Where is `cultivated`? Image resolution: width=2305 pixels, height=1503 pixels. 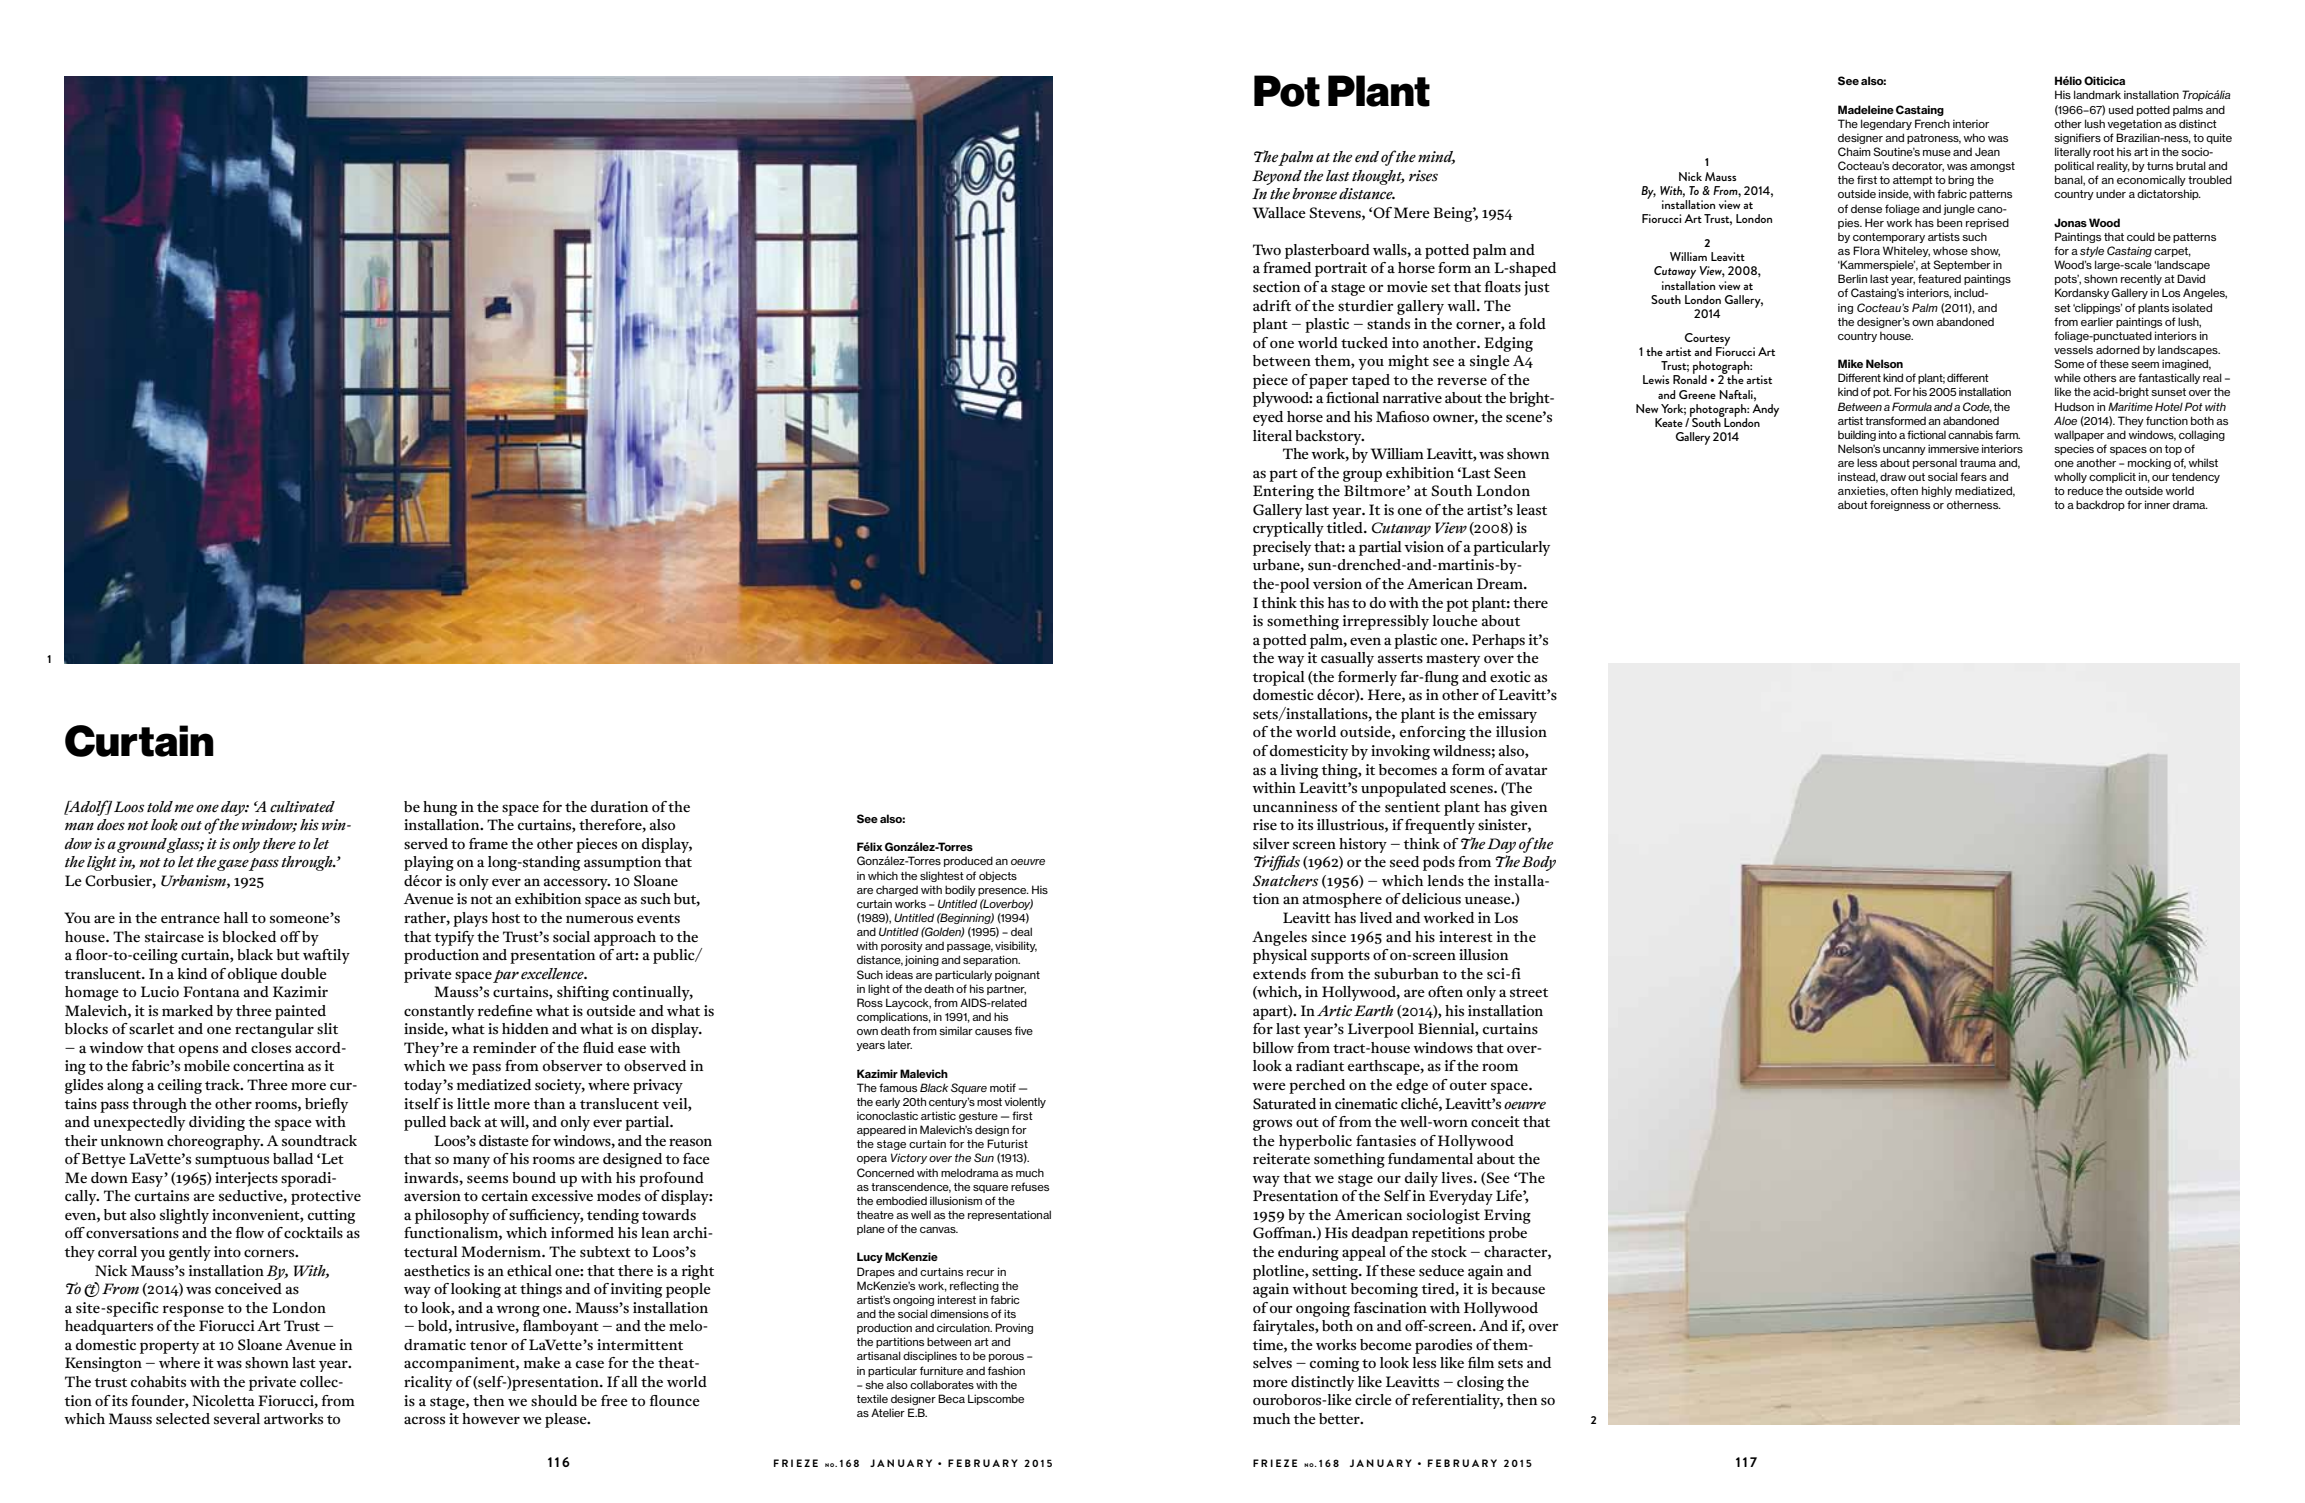 cultivated is located at coordinates (302, 806).
